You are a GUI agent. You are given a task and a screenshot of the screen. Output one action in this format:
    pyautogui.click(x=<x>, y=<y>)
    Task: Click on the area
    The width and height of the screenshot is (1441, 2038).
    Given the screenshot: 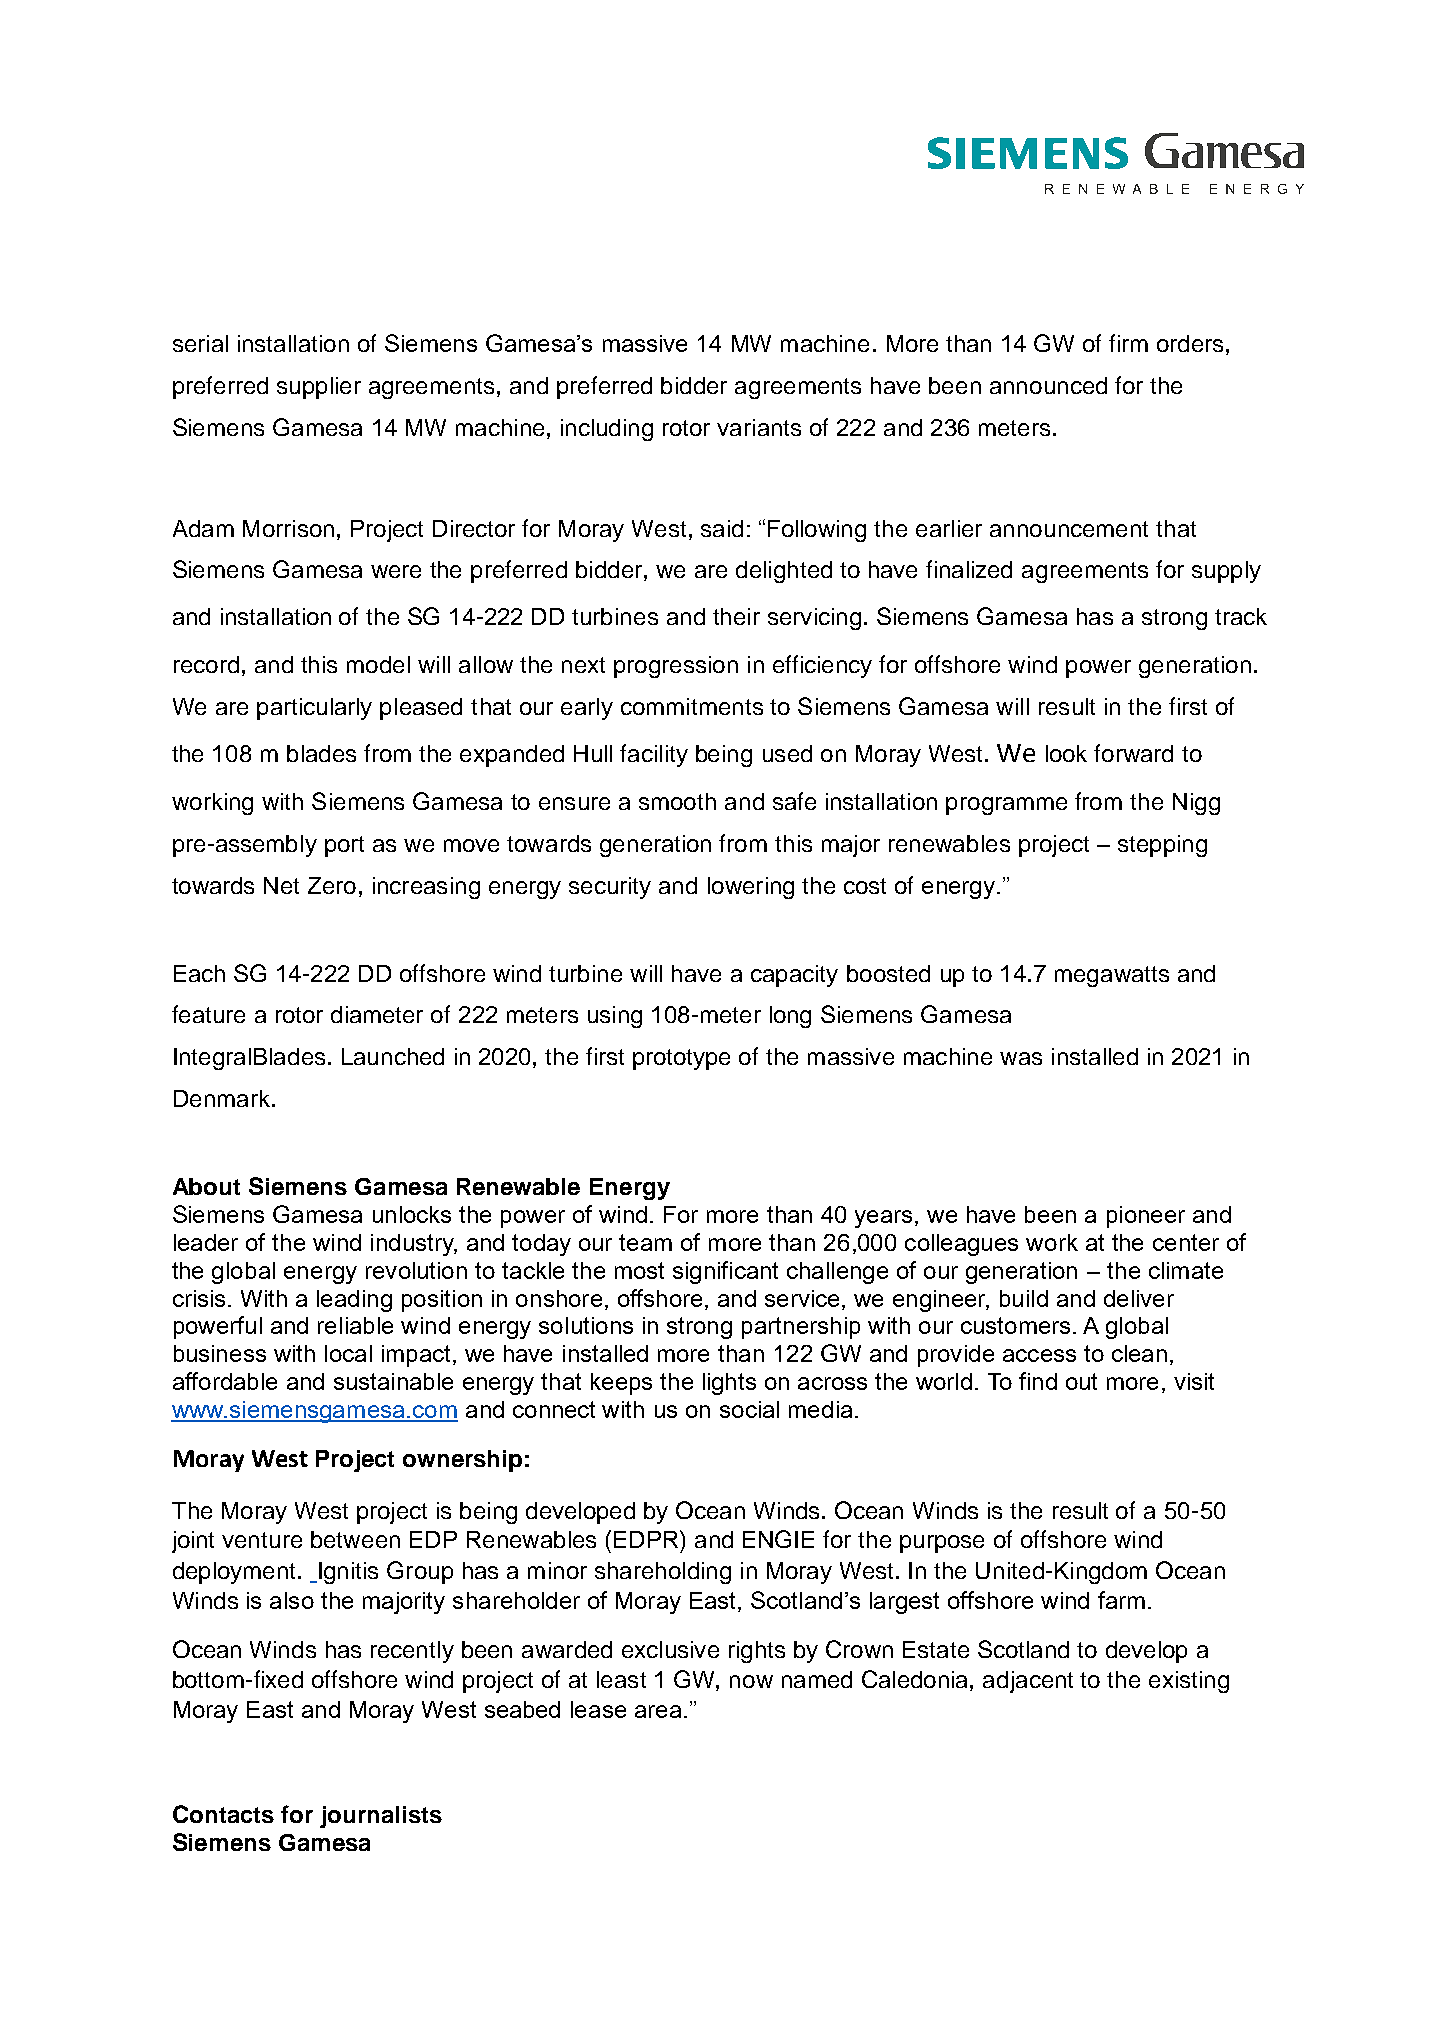 What is the action you would take?
    pyautogui.click(x=658, y=1711)
